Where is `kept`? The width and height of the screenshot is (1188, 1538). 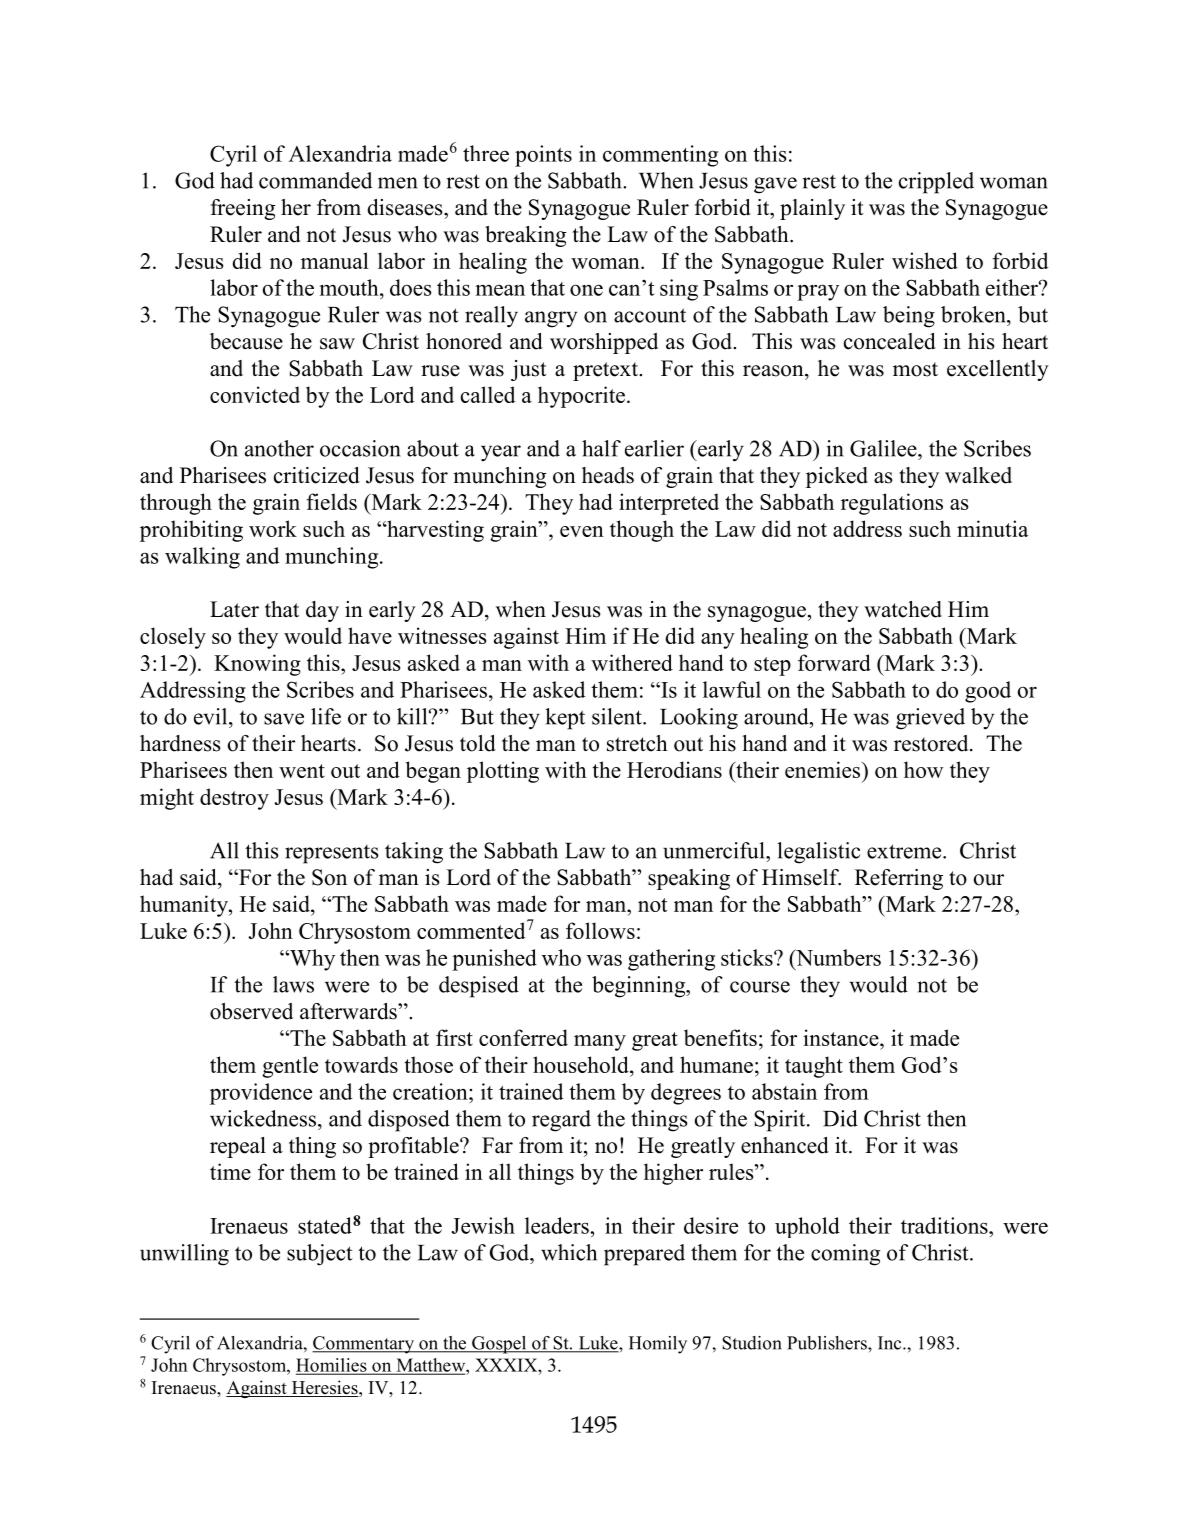
kept is located at coordinates (565, 719).
